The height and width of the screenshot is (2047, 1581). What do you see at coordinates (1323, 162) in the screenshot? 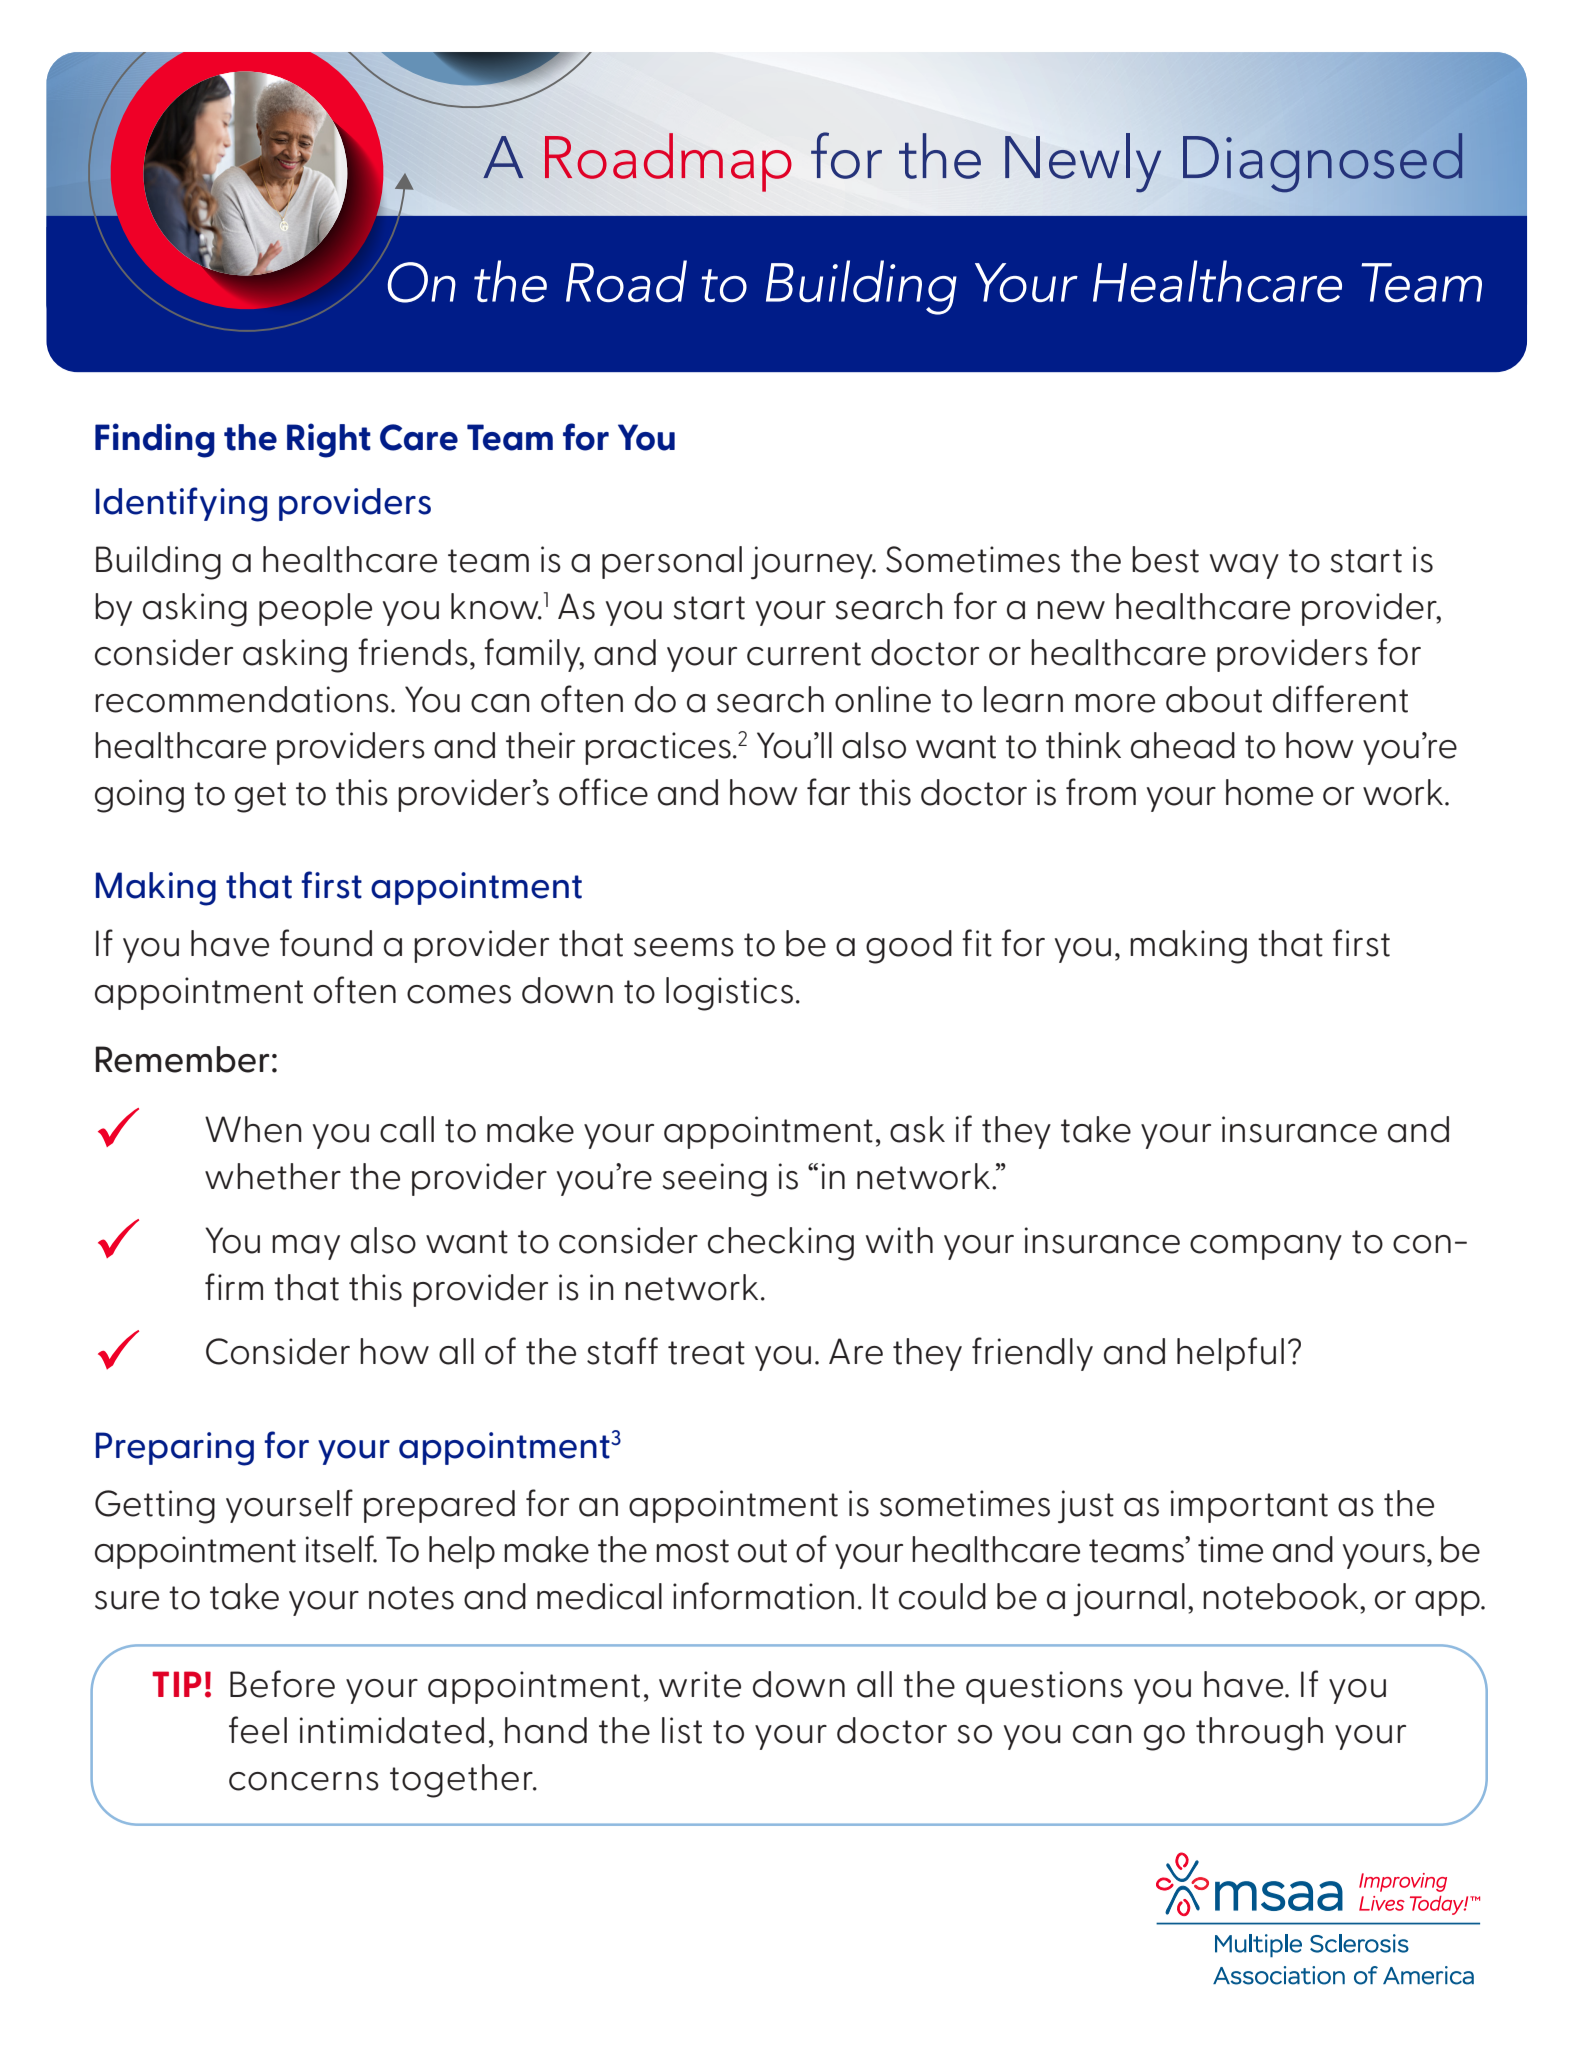
I see `Diagnosed` at bounding box center [1323, 162].
